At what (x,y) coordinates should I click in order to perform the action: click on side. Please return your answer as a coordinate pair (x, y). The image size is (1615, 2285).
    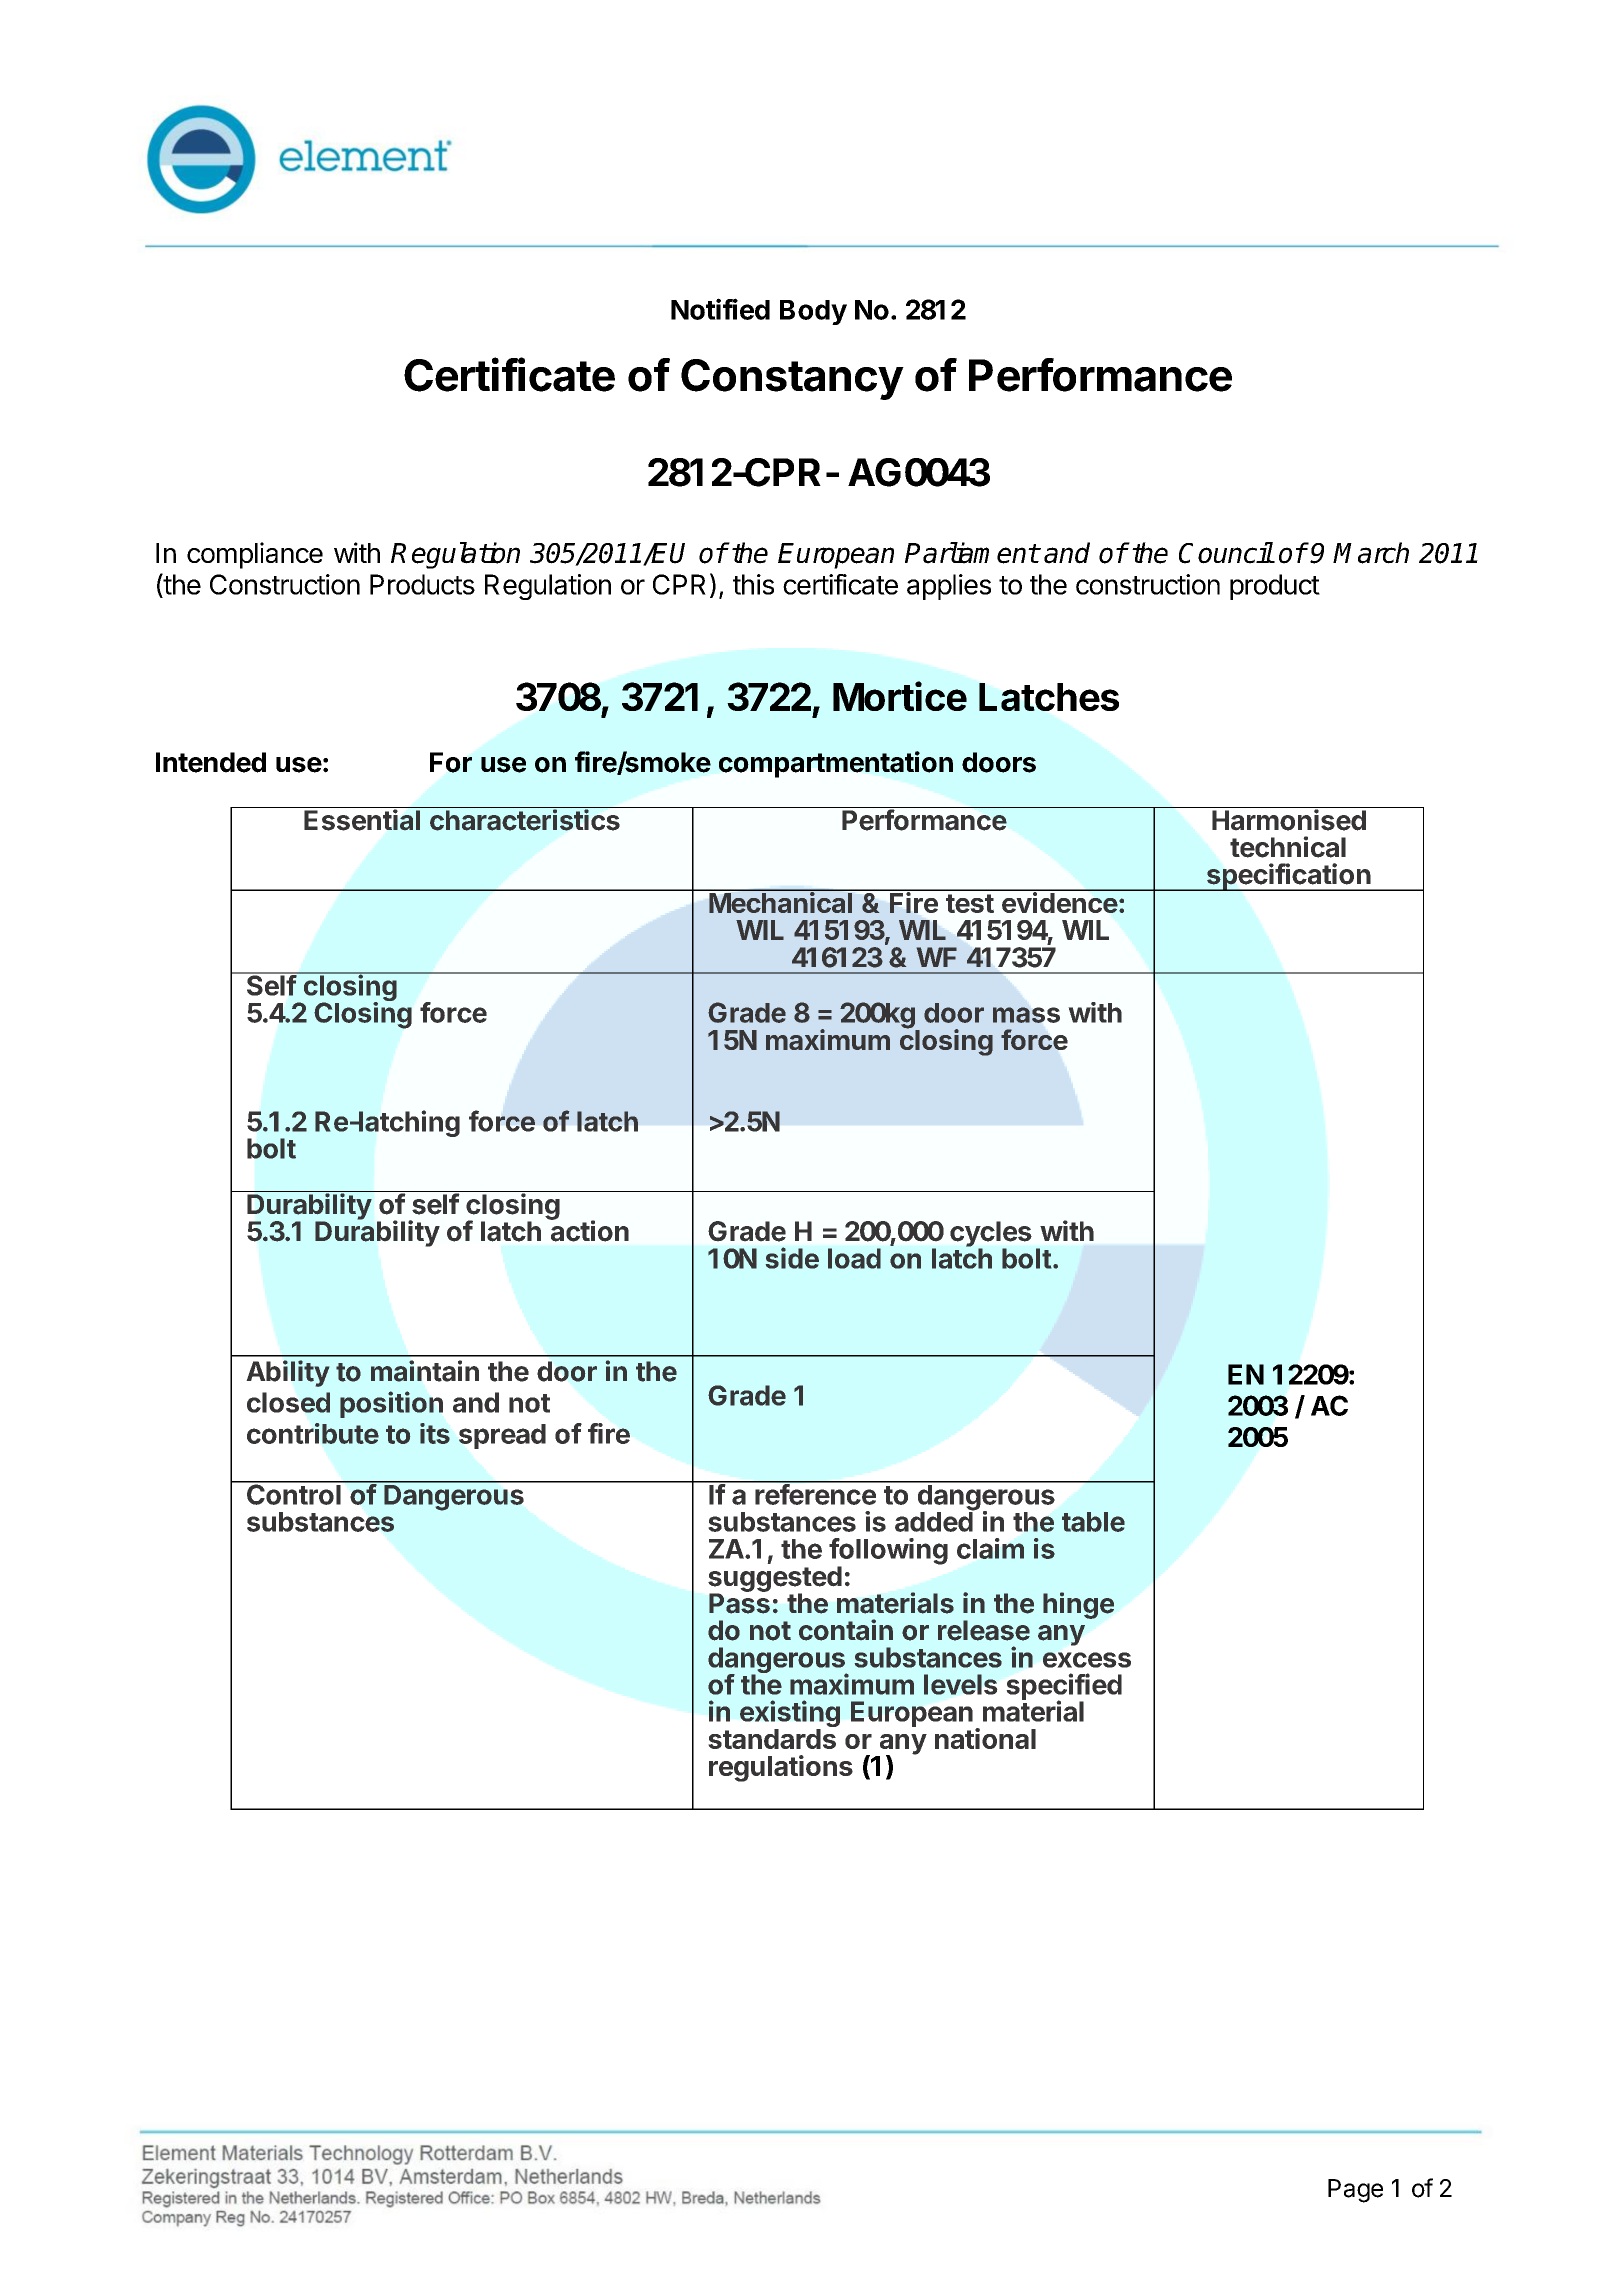
    Looking at the image, I should click on (792, 1258).
